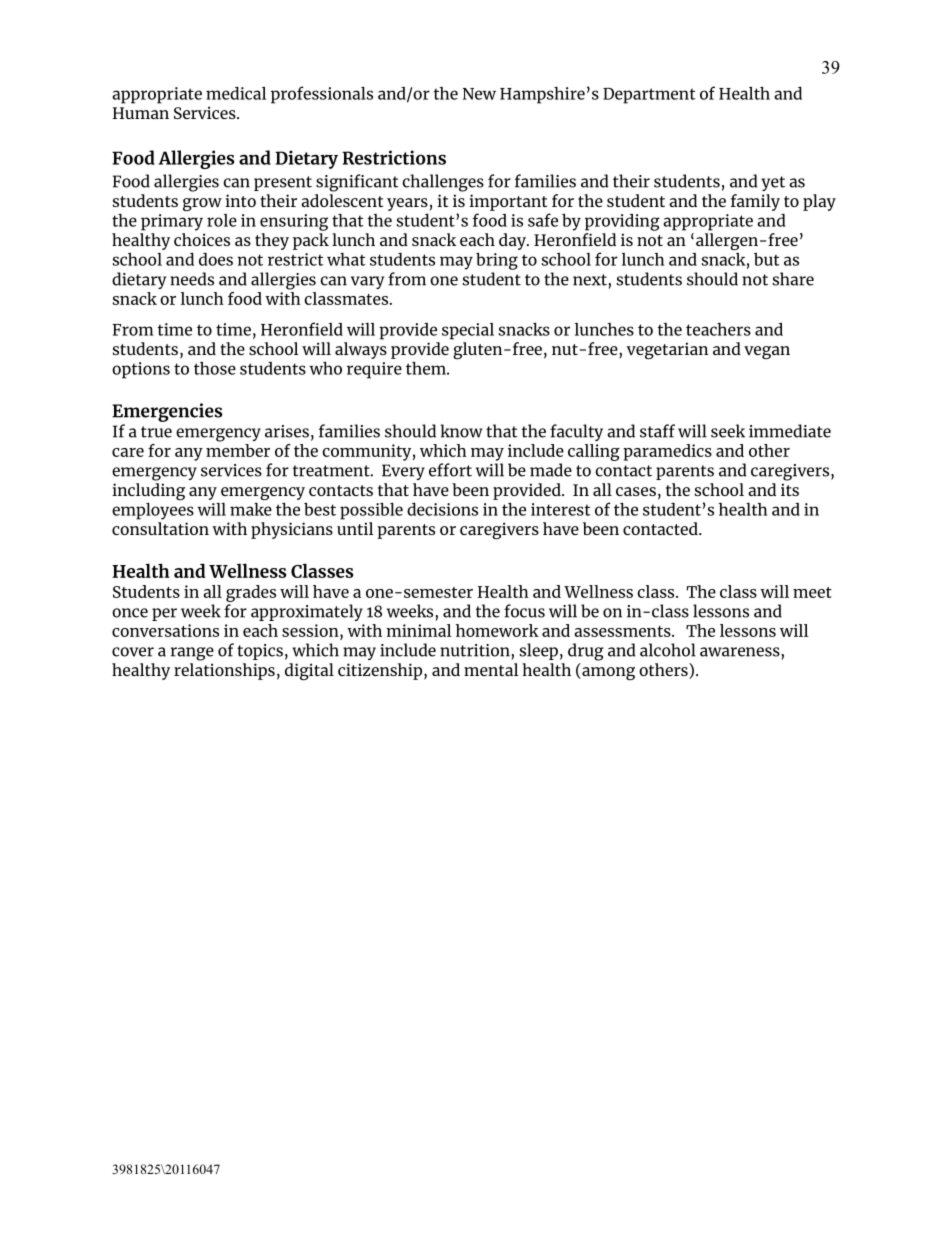  Describe the element at coordinates (649, 96) in the screenshot. I see `Department` at that location.
